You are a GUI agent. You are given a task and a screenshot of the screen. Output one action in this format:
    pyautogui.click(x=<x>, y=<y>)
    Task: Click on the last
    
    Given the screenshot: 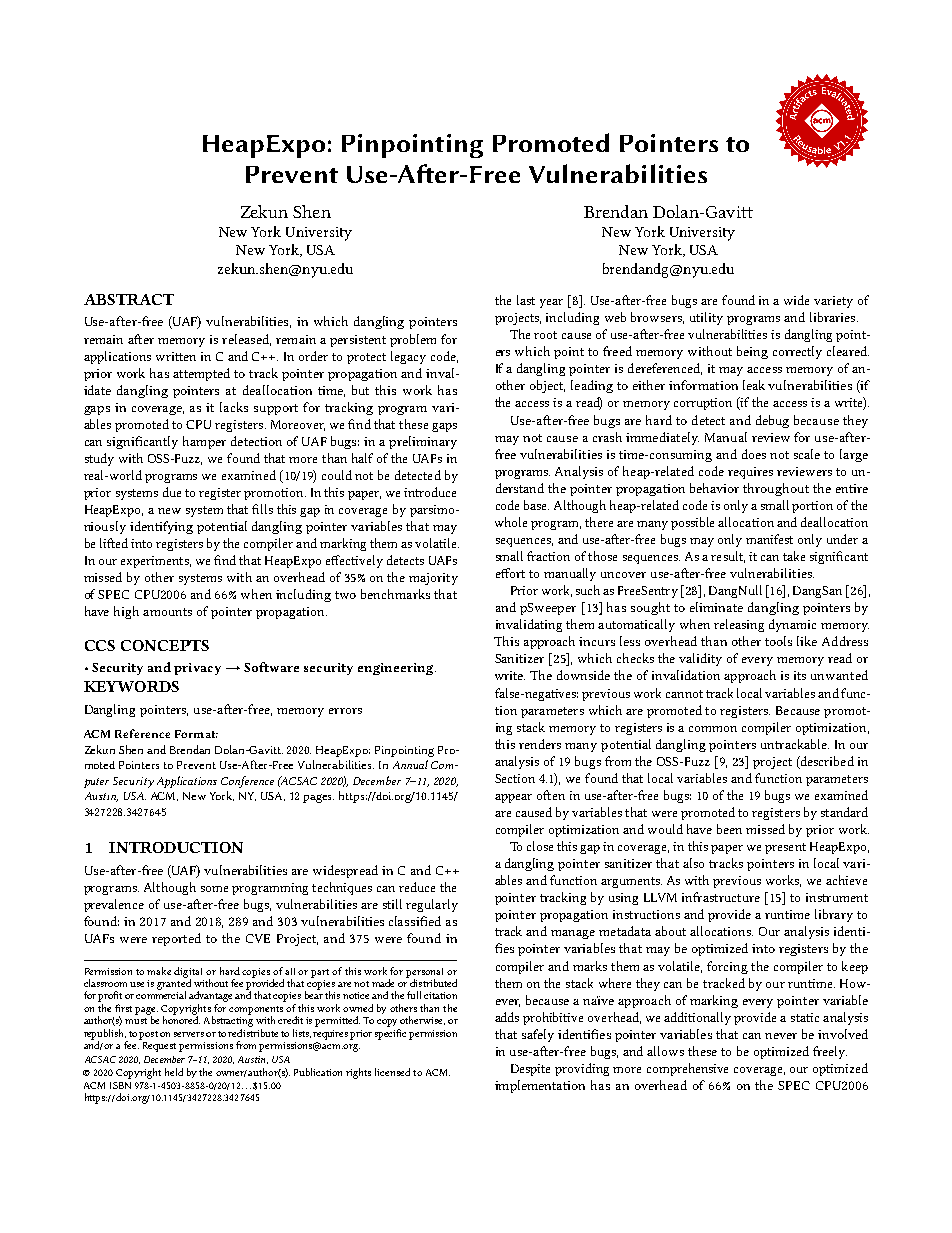 What is the action you would take?
    pyautogui.click(x=526, y=300)
